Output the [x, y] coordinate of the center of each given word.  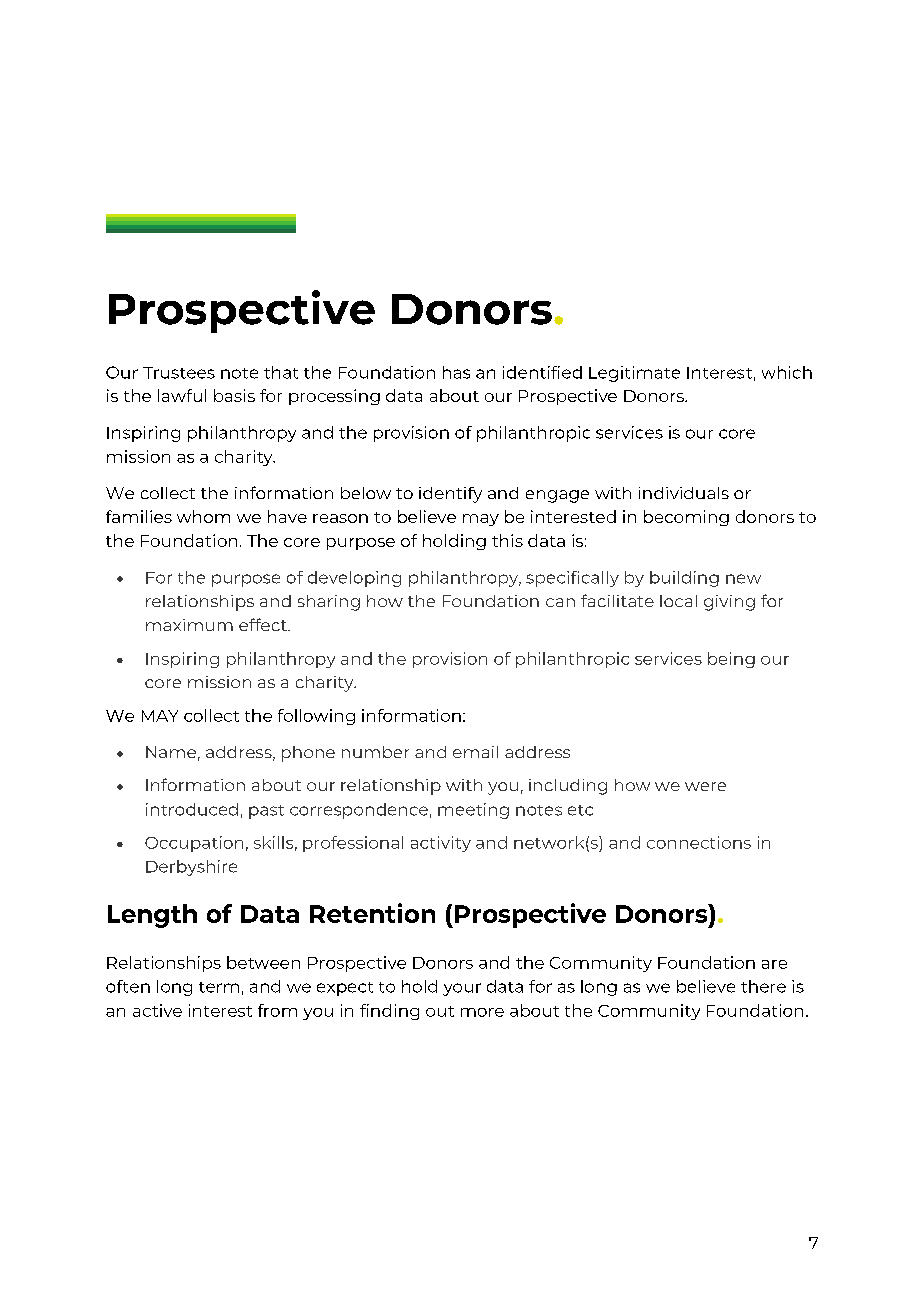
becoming [686, 518]
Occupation [194, 844]
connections [699, 842]
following [316, 717]
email [475, 752]
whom [203, 516]
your [462, 989]
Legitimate [634, 374]
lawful [182, 395]
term [219, 987]
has [456, 372]
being [731, 660]
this [507, 540]
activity [441, 844]
